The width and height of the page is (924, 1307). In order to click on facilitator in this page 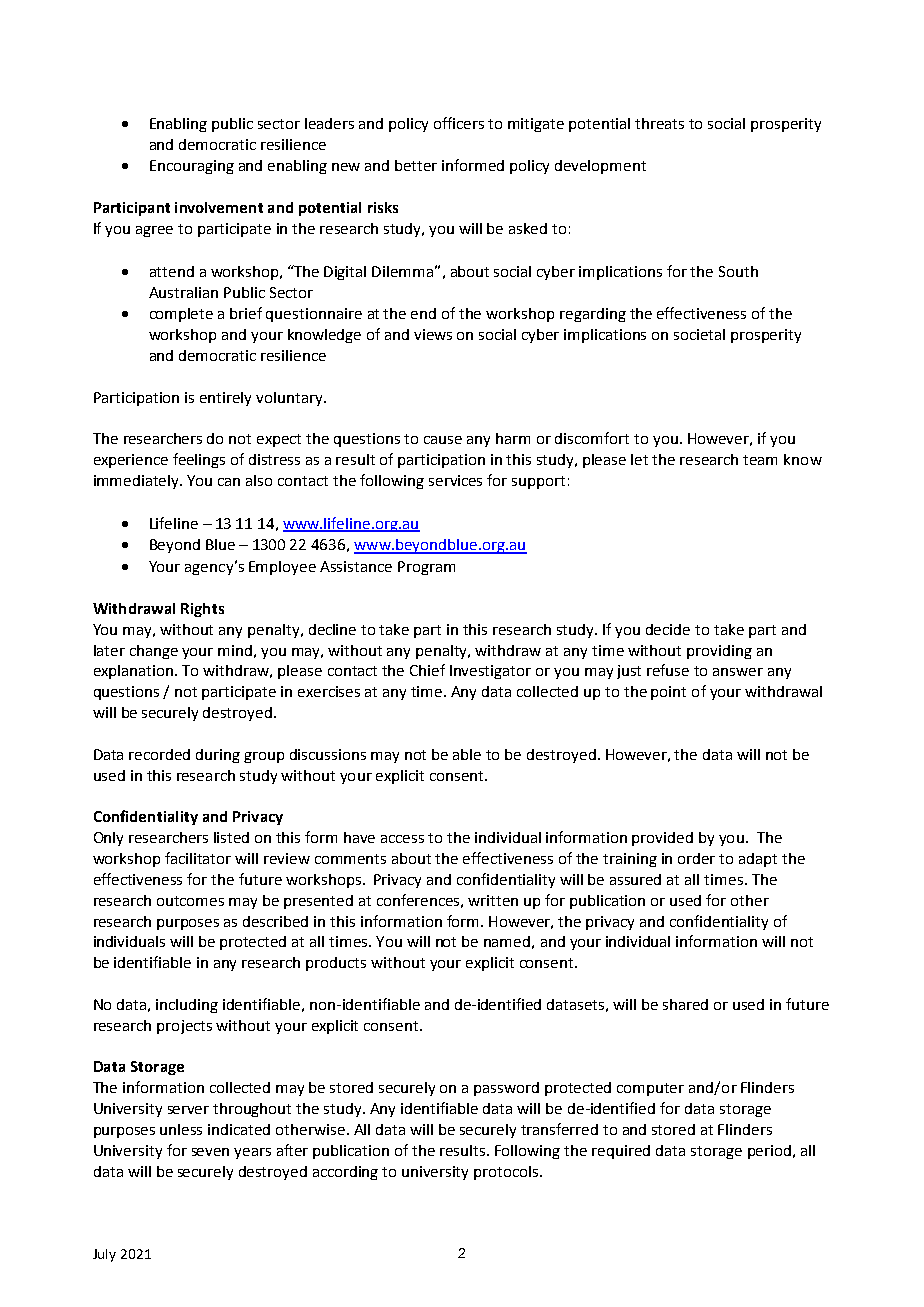, I will do `click(198, 858)`.
